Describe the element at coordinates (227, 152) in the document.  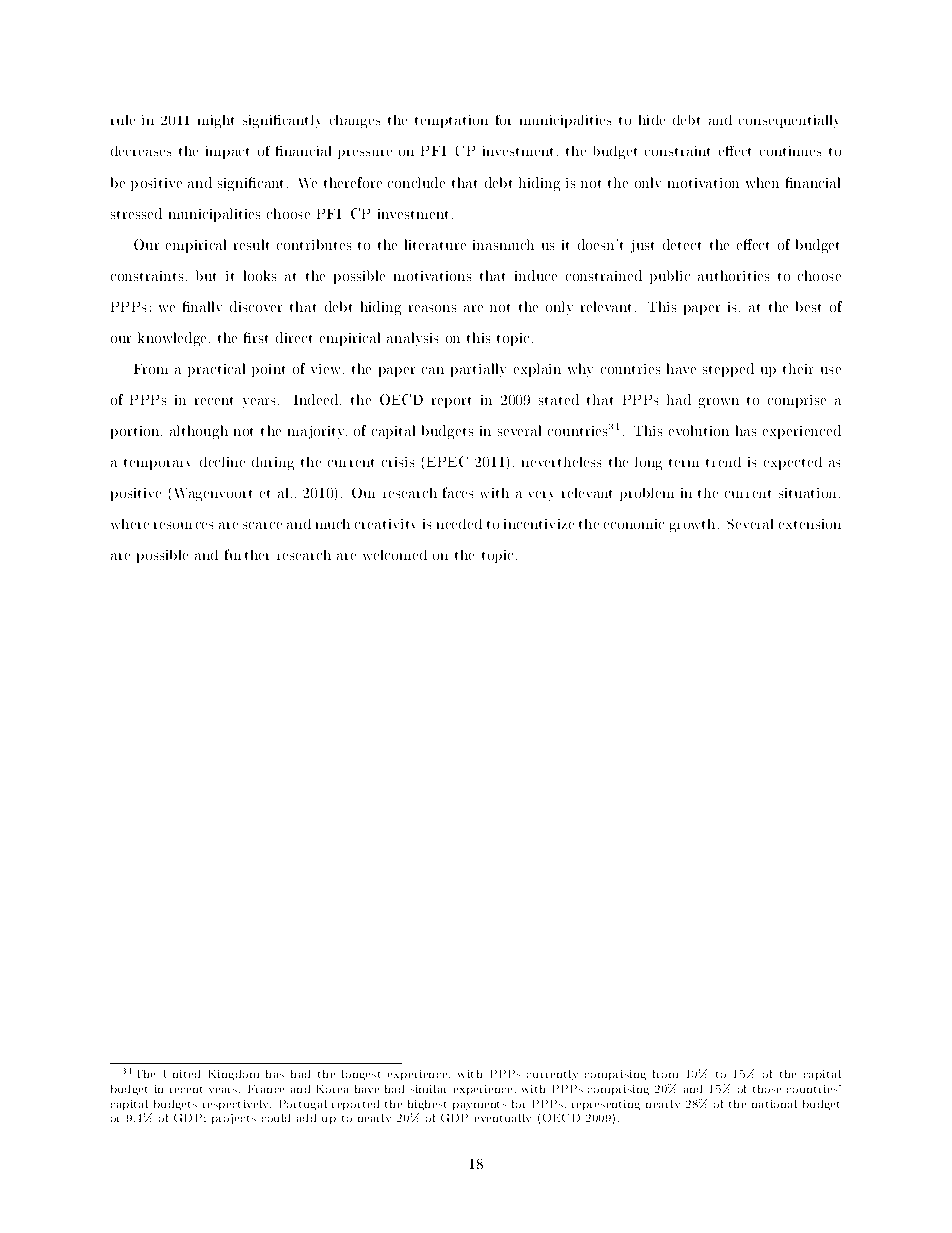
I see `impact` at that location.
